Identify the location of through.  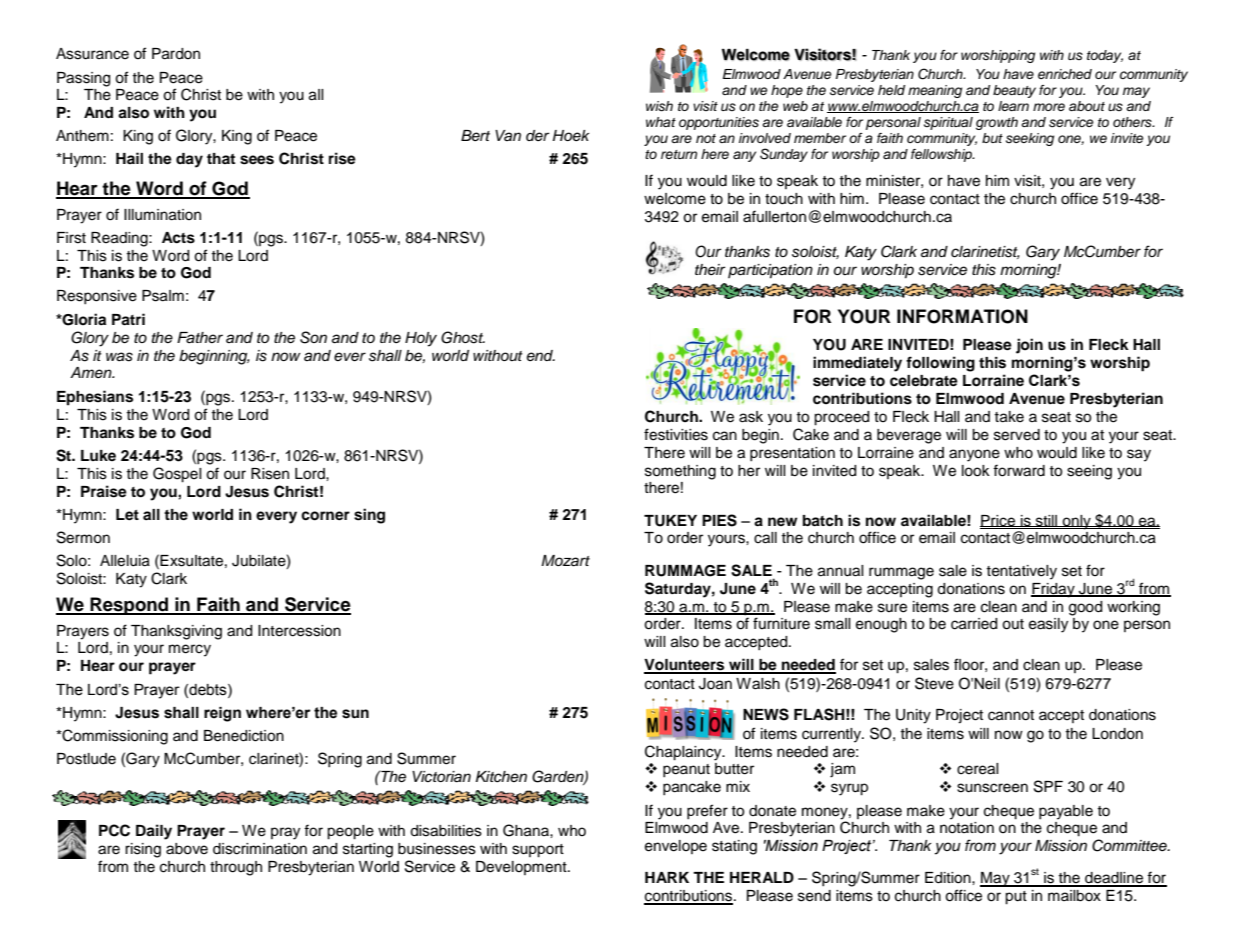
(236, 868).
